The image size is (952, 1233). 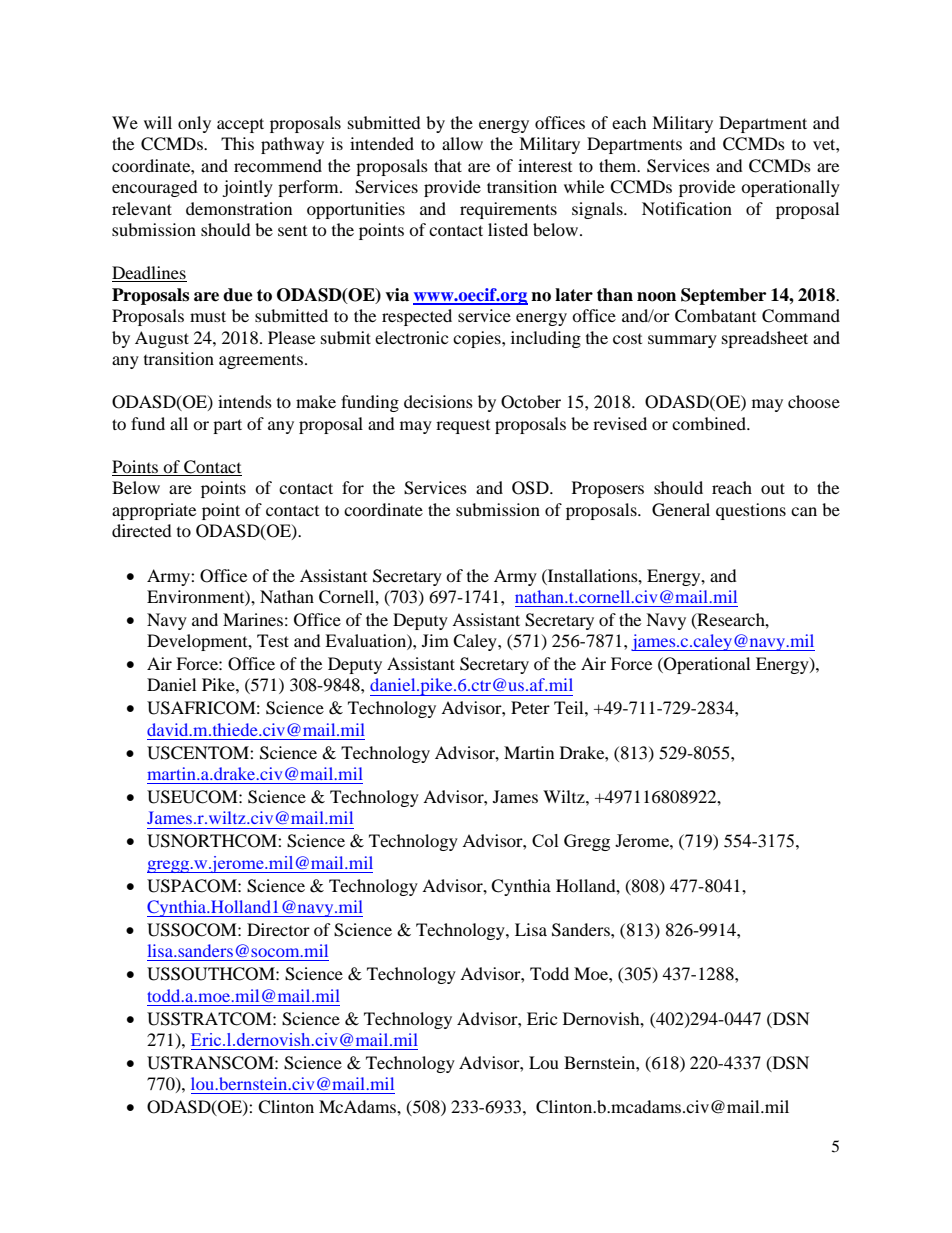 I want to click on questions, so click(x=751, y=511).
